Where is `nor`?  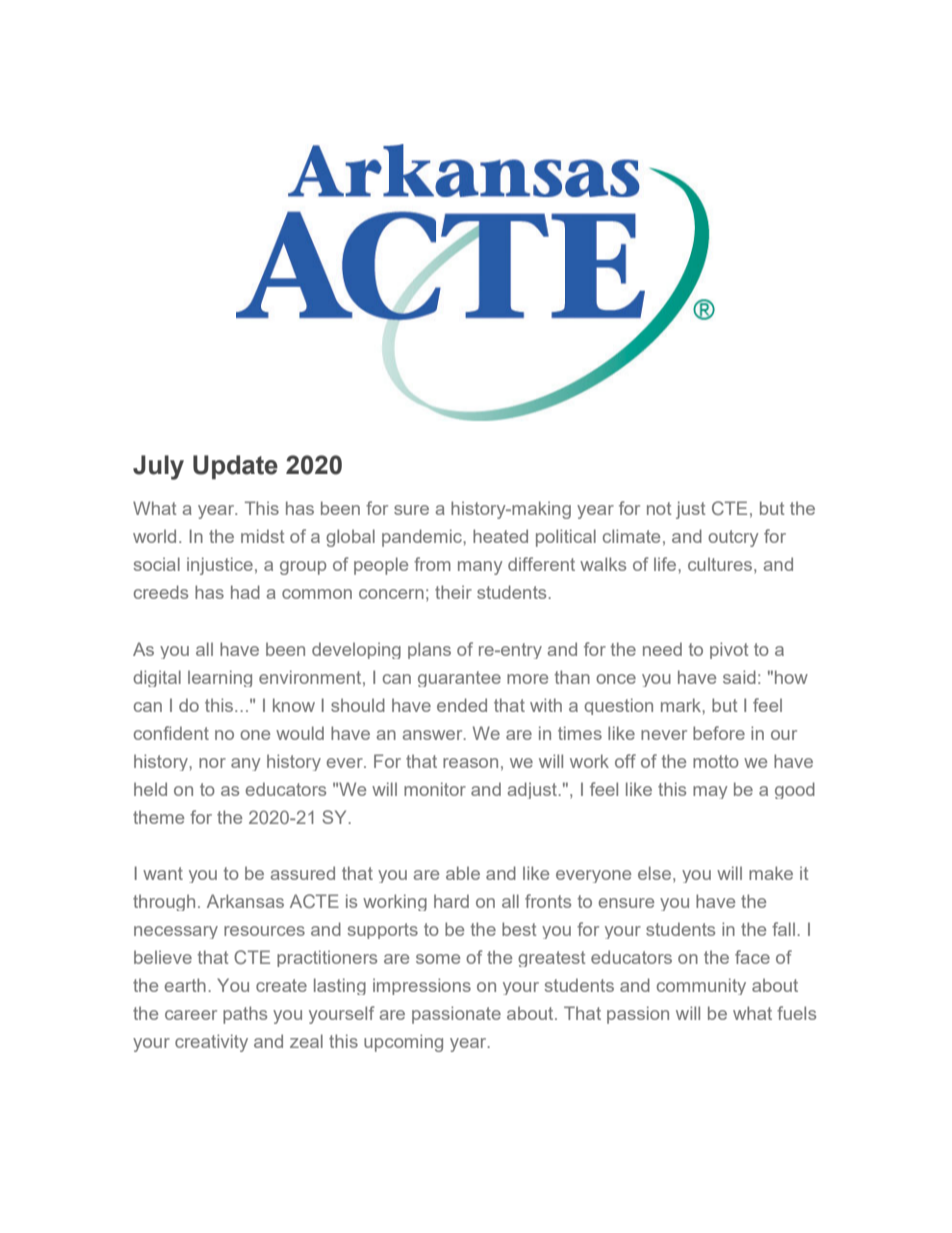
nor is located at coordinates (212, 763).
